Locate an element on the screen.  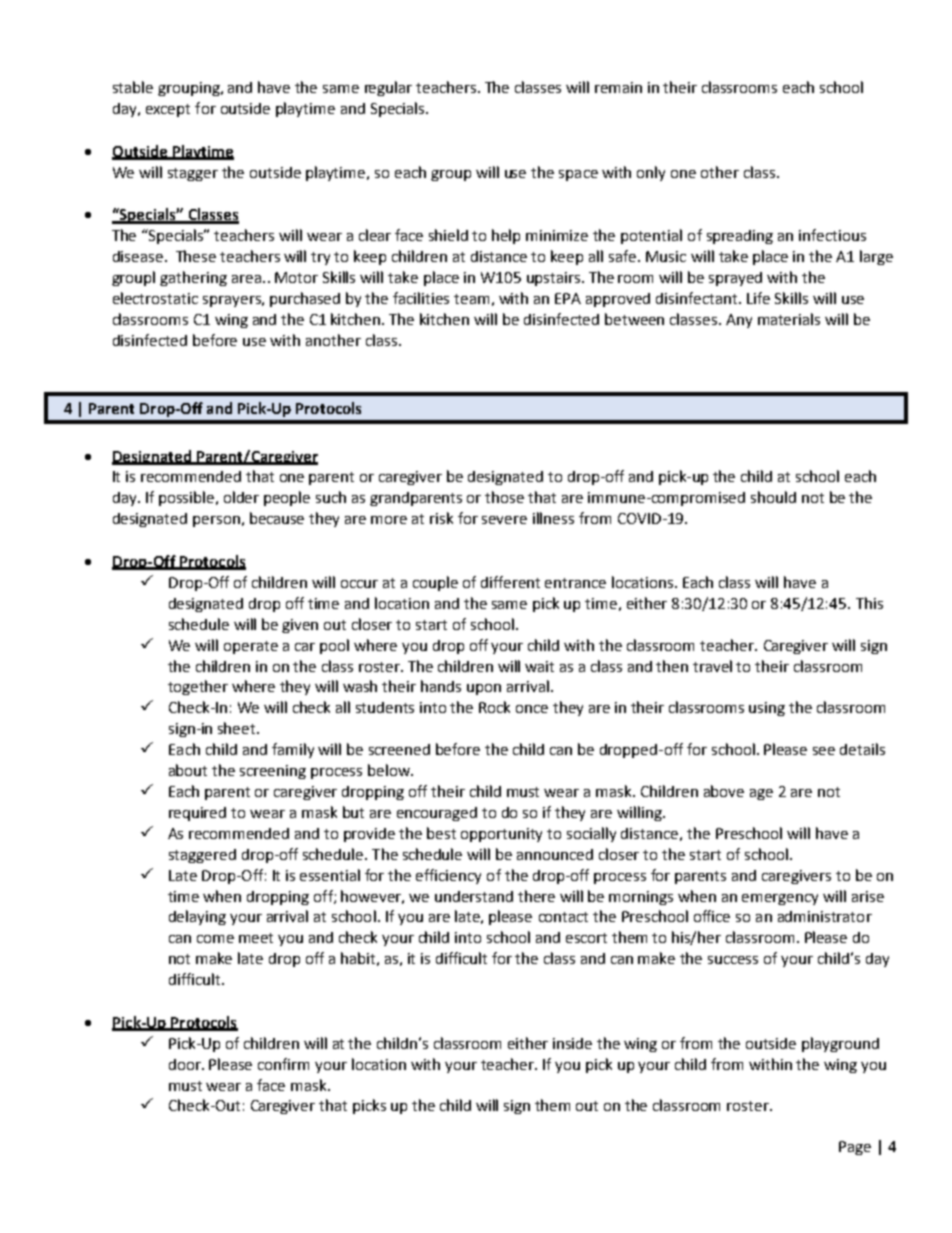
only is located at coordinates (651, 173).
